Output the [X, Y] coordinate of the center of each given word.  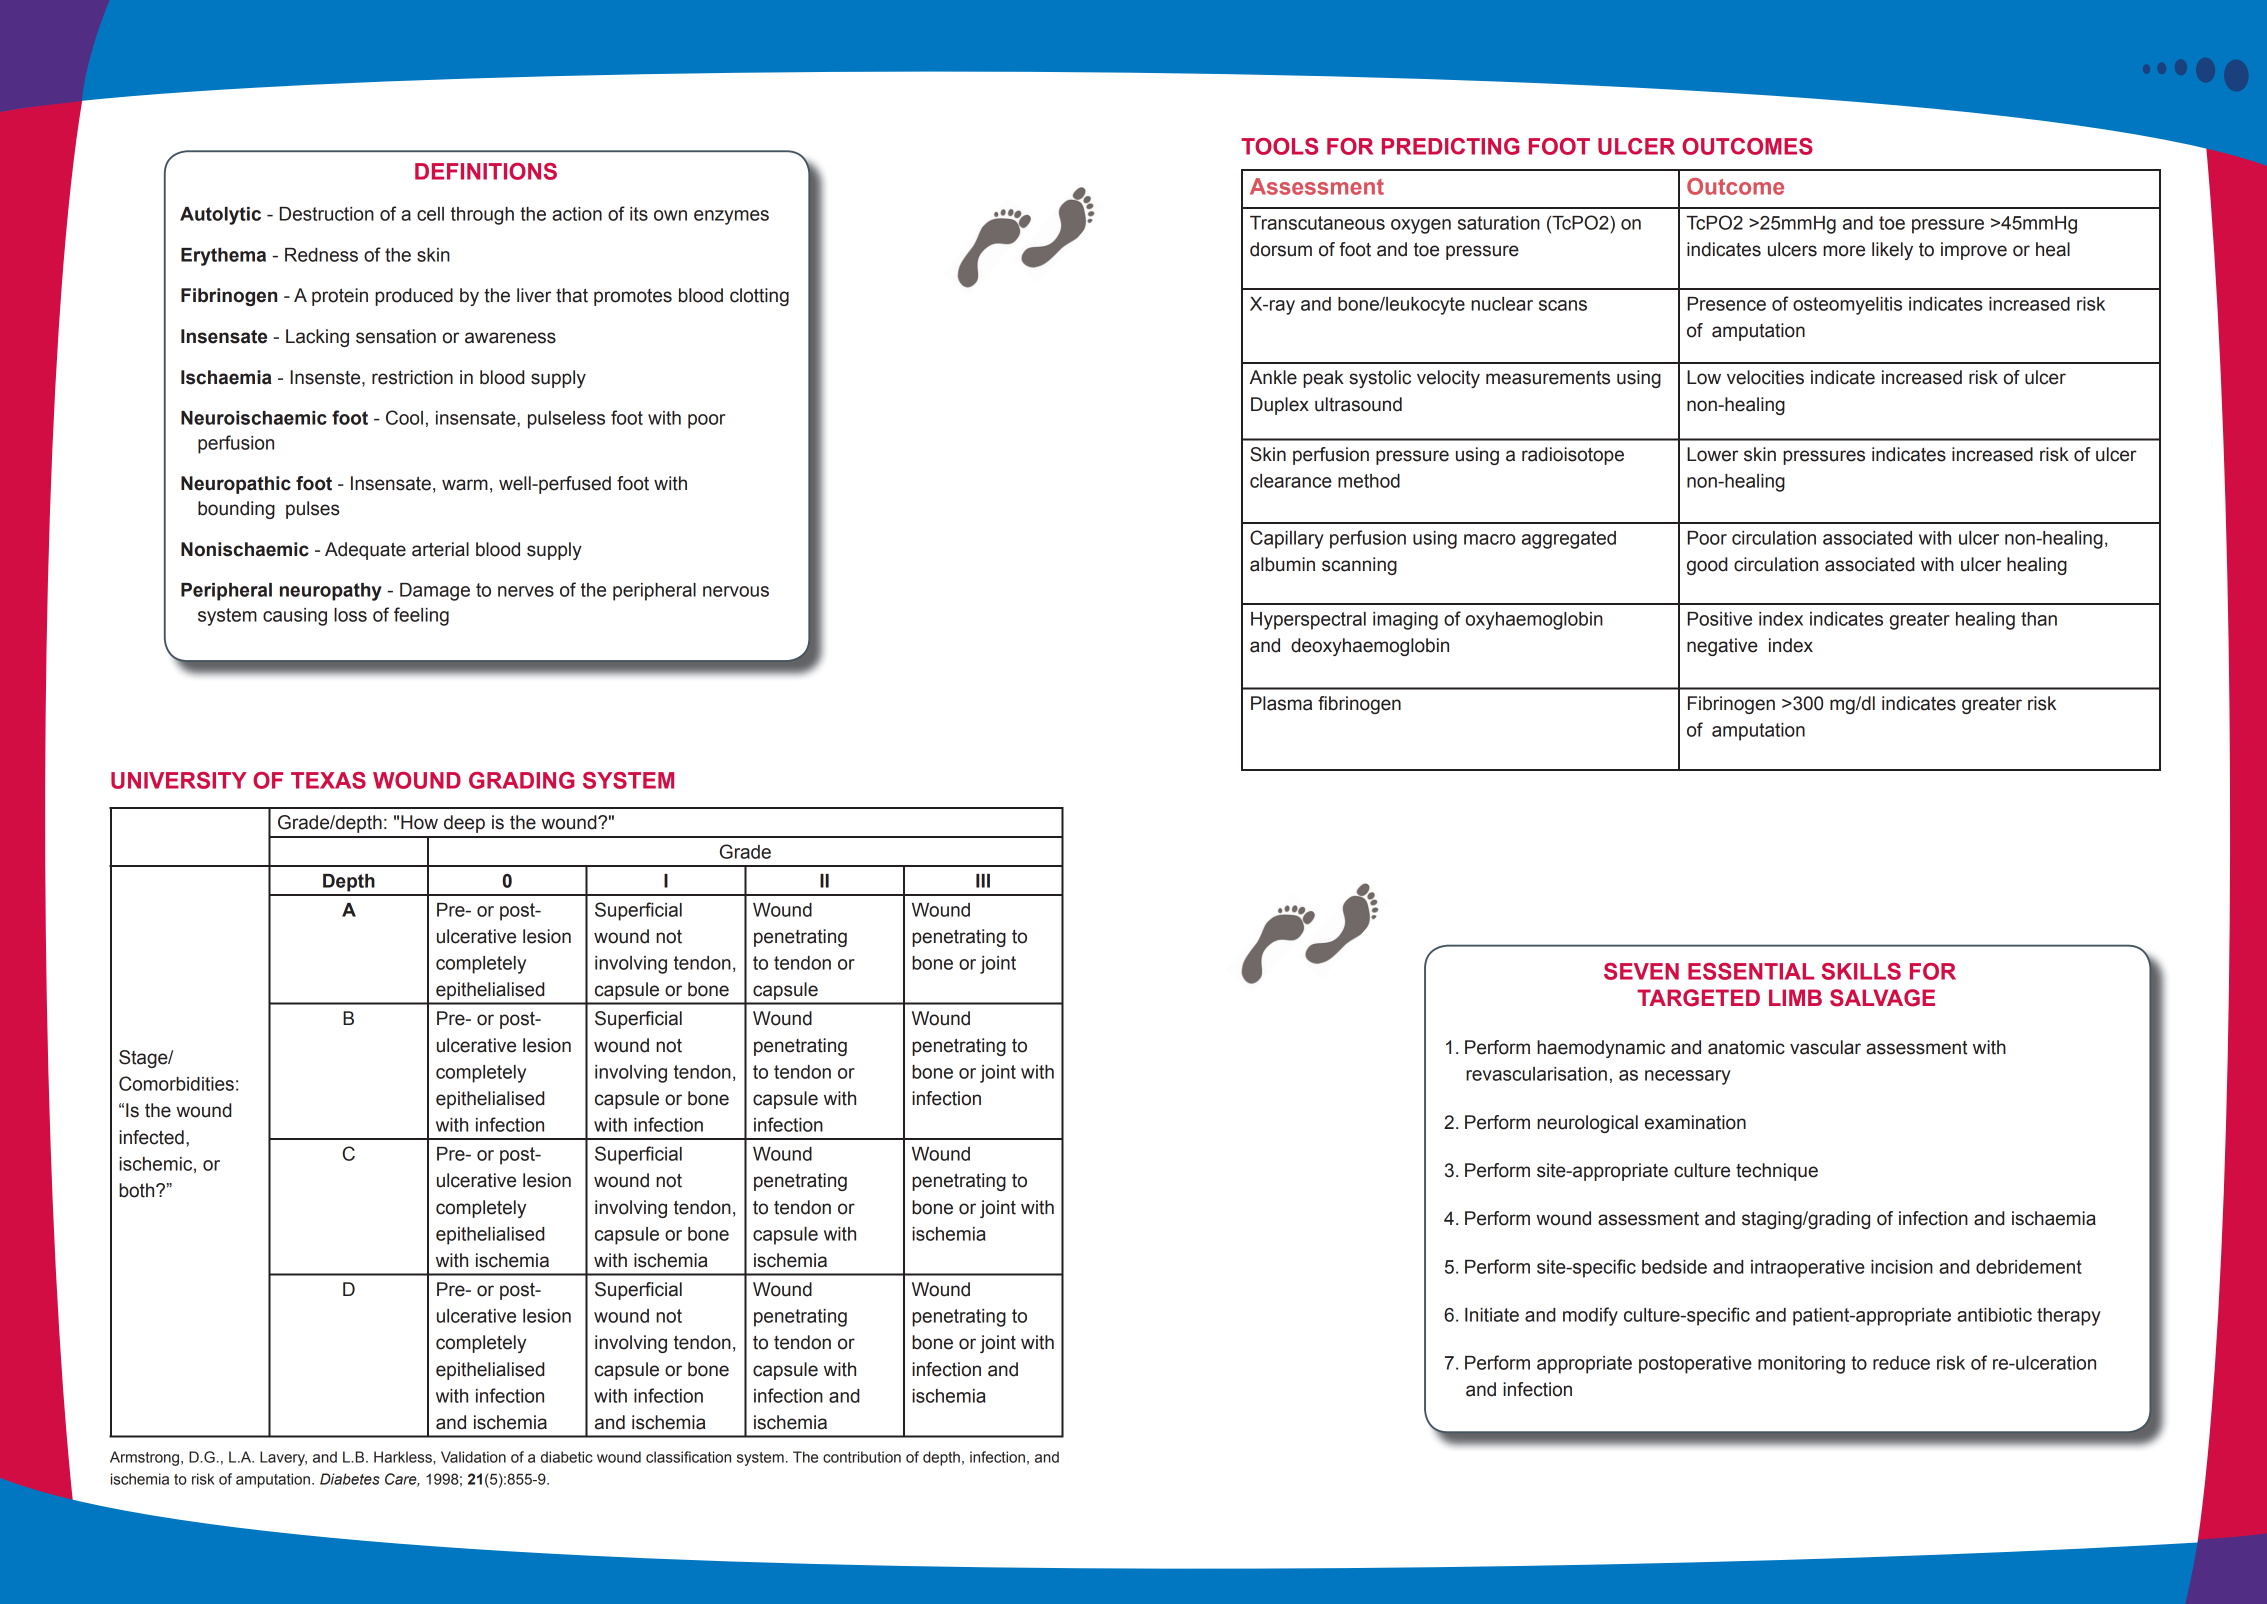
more [1844, 251]
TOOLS [1279, 146]
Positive [1720, 619]
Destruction [327, 214]
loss [350, 615]
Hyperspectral [1308, 621]
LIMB [1795, 997]
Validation [473, 1457]
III [983, 881]
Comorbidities [176, 1083]
